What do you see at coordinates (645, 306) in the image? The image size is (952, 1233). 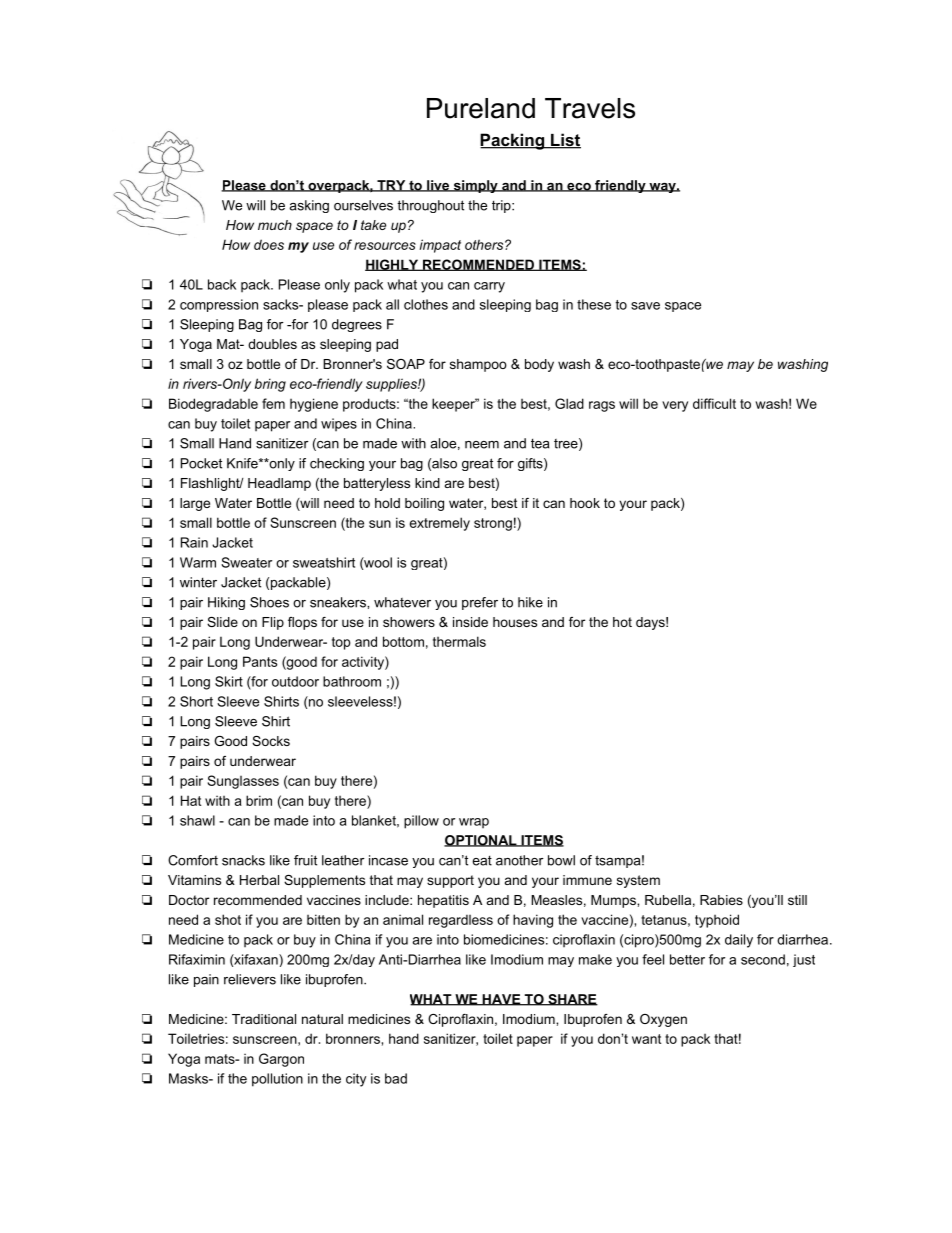 I see `save` at bounding box center [645, 306].
